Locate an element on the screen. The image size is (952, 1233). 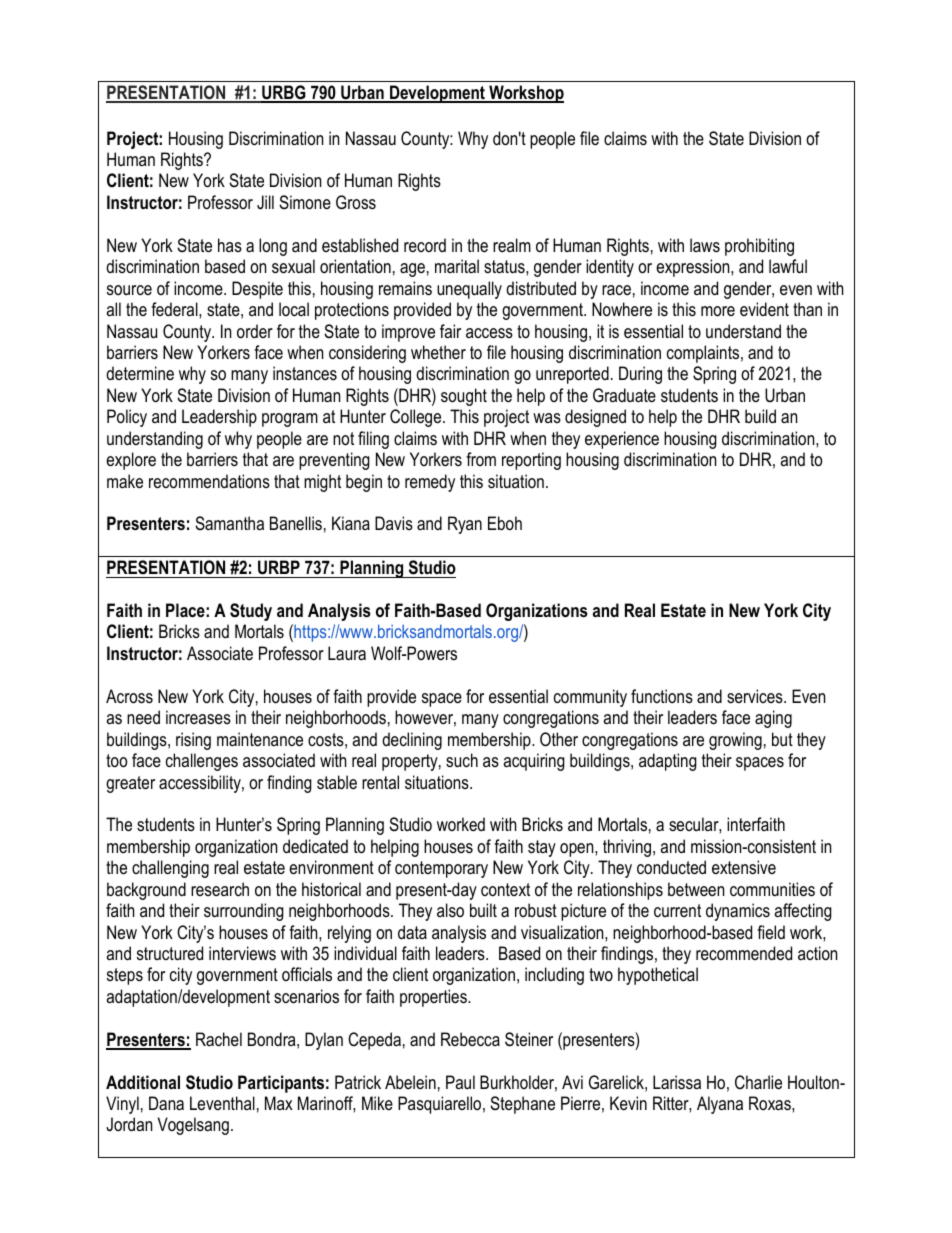
has is located at coordinates (230, 245).
